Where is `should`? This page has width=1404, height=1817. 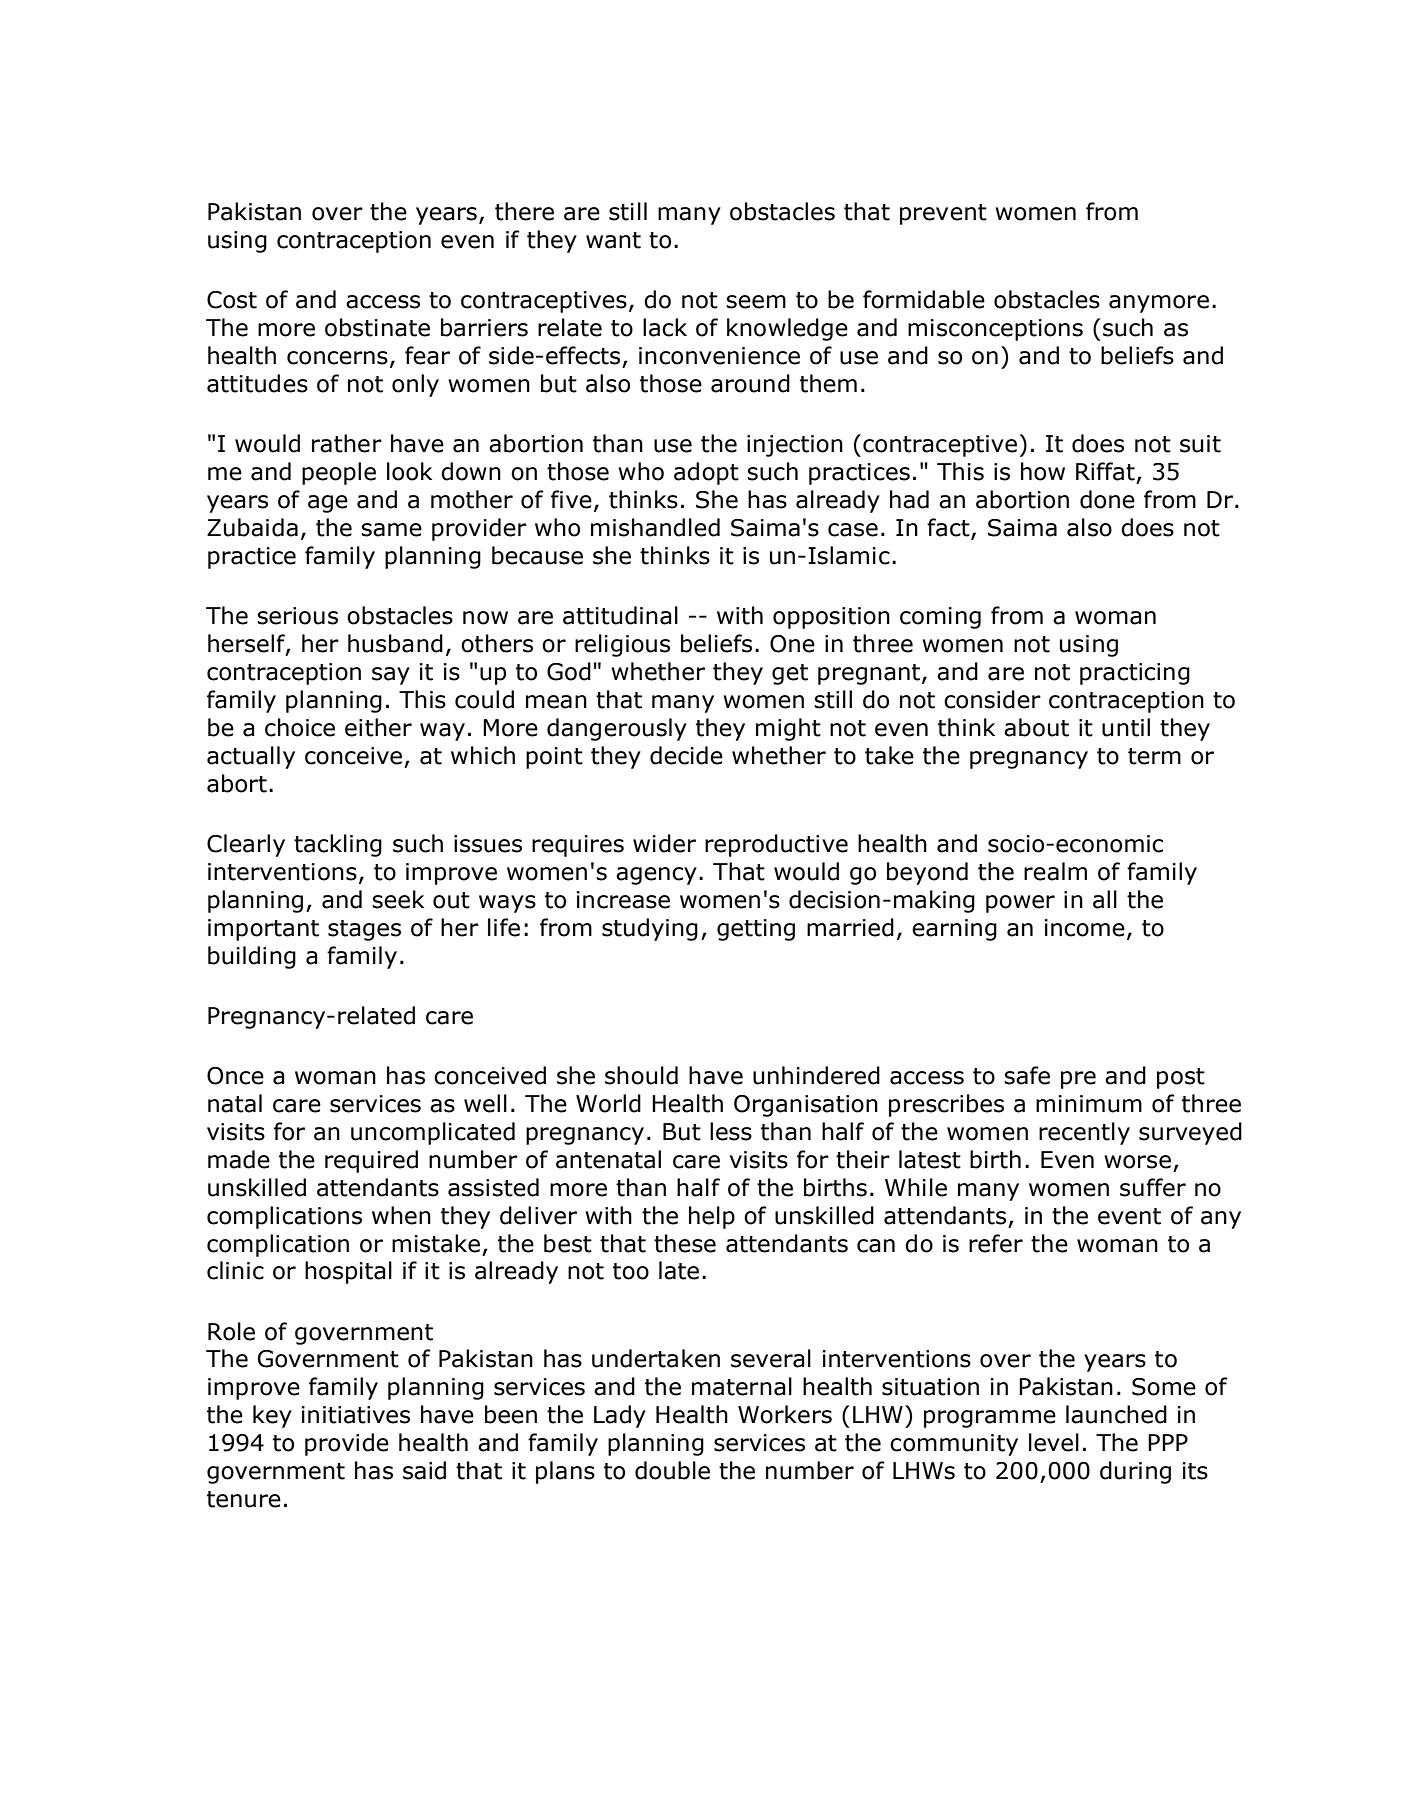 should is located at coordinates (641, 1075).
